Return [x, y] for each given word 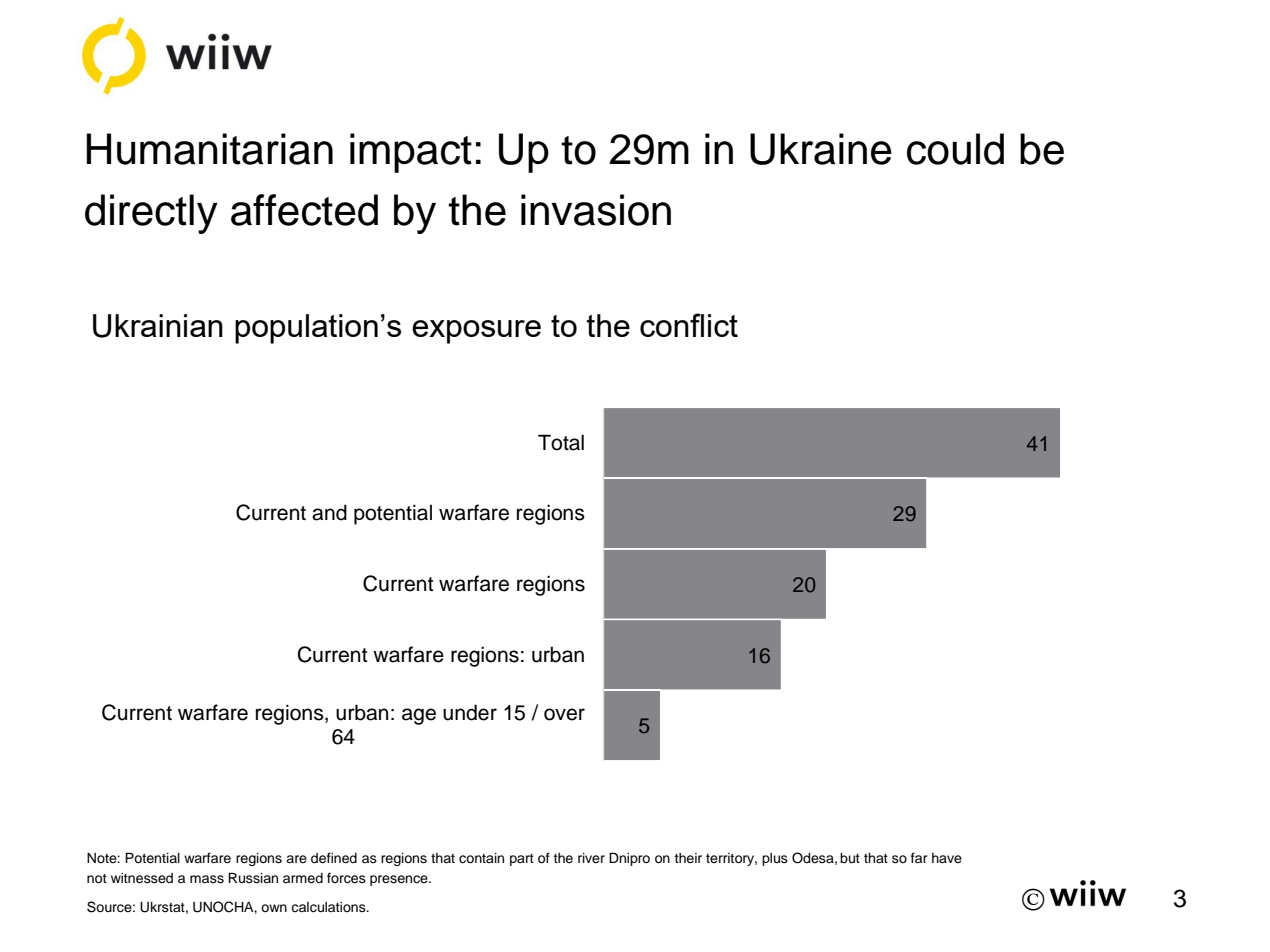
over [564, 714]
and [329, 512]
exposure [476, 332]
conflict [689, 325]
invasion [596, 210]
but [850, 858]
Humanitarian [209, 149]
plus [775, 859]
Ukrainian [158, 326]
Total [561, 442]
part [522, 860]
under [470, 712]
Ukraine [821, 149]
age [419, 716]
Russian [253, 878]
